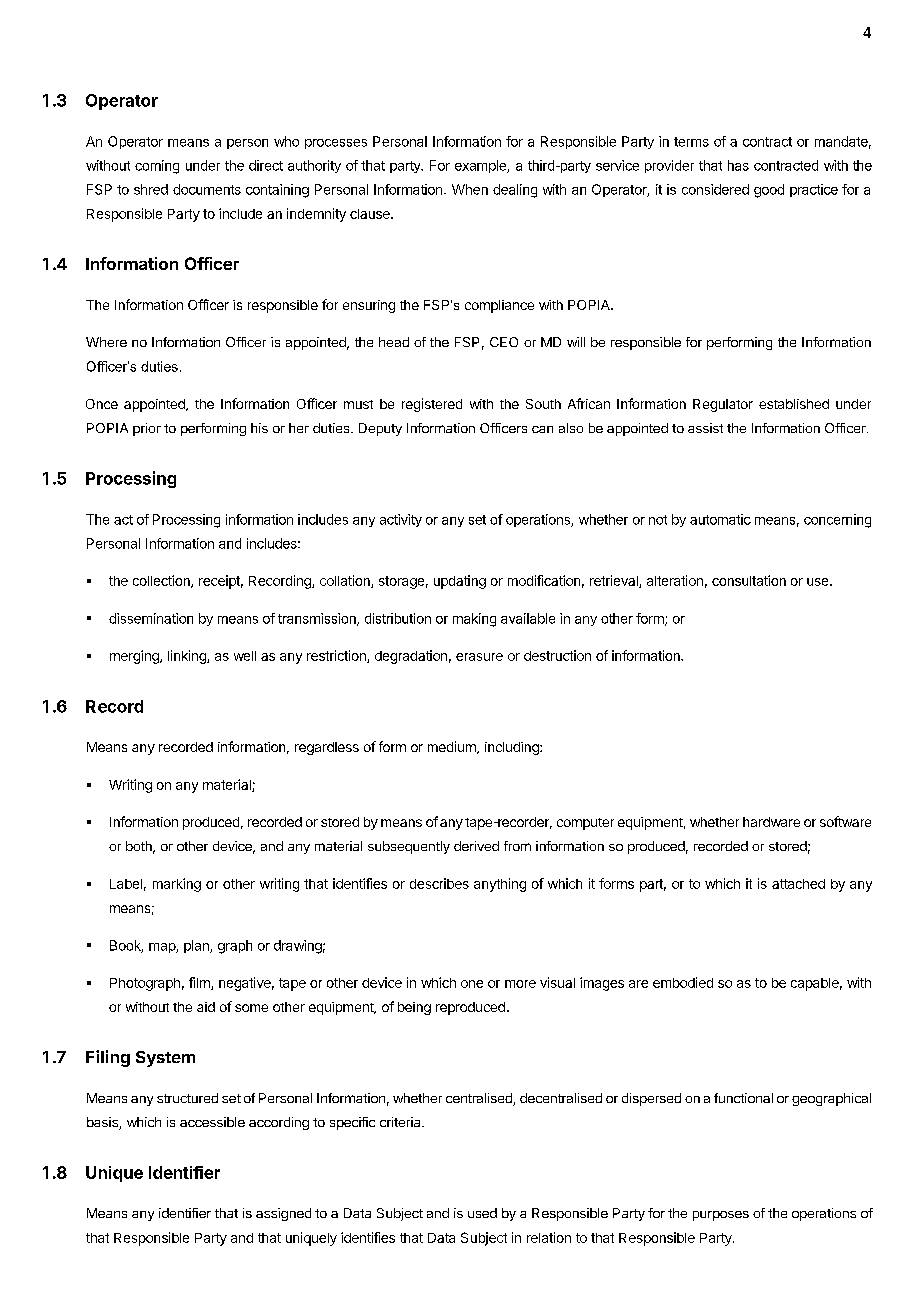 The height and width of the image is (1308, 924). Describe the element at coordinates (283, 1214) in the image. I see `assigned` at that location.
